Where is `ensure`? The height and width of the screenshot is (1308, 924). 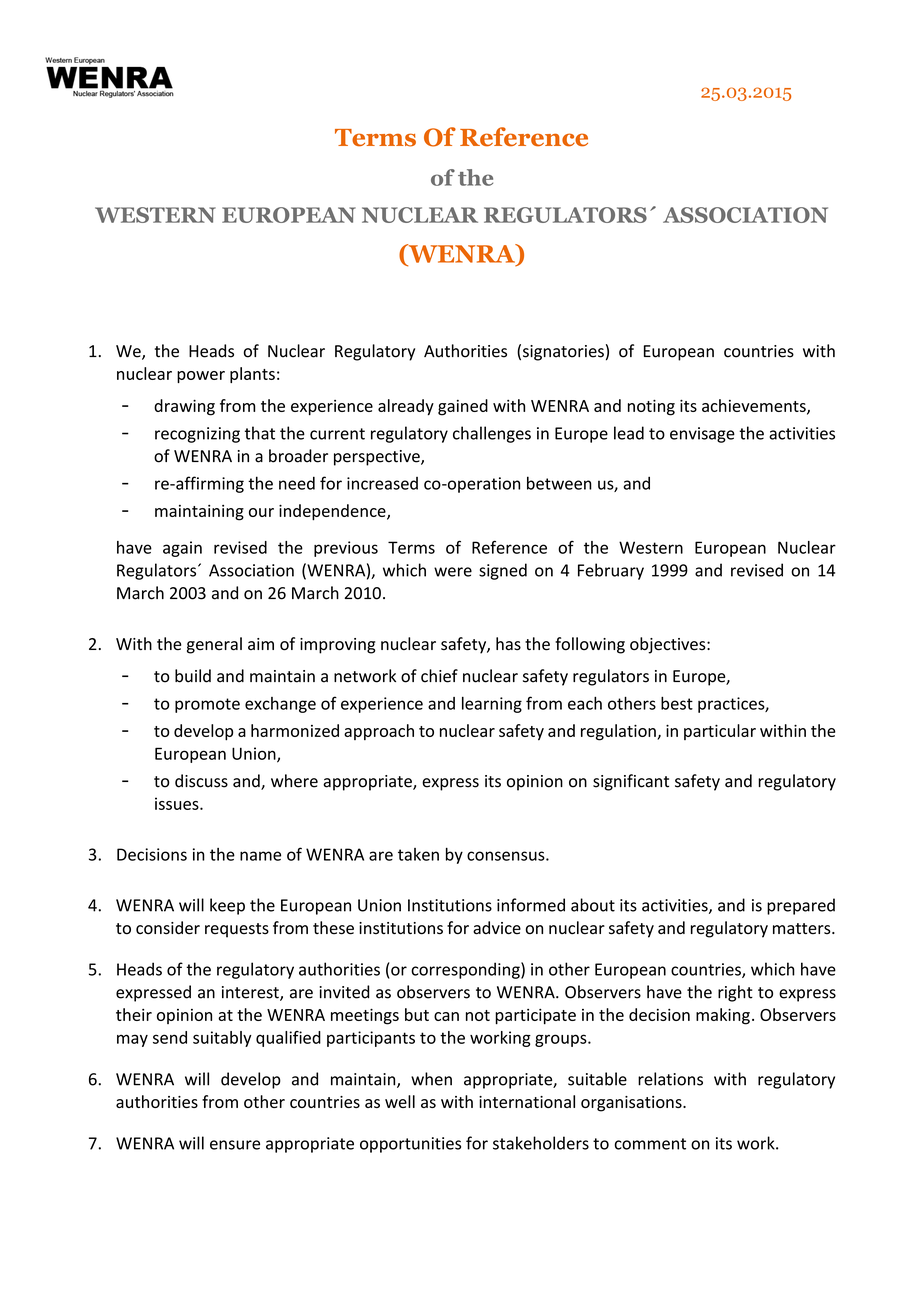 ensure is located at coordinates (235, 1145).
